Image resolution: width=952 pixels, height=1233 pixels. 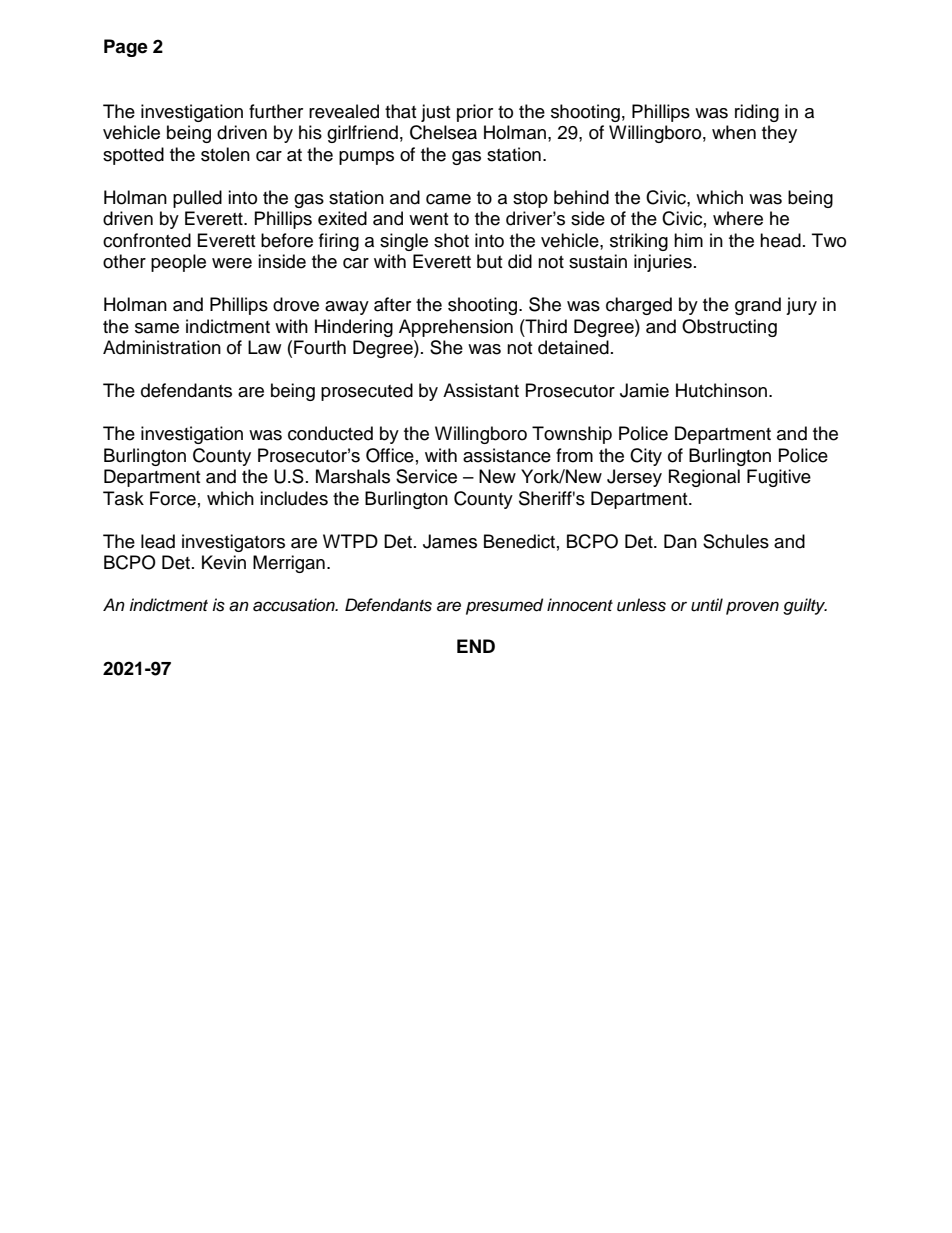 What do you see at coordinates (723, 390) in the screenshot?
I see `Hutchinson` at bounding box center [723, 390].
